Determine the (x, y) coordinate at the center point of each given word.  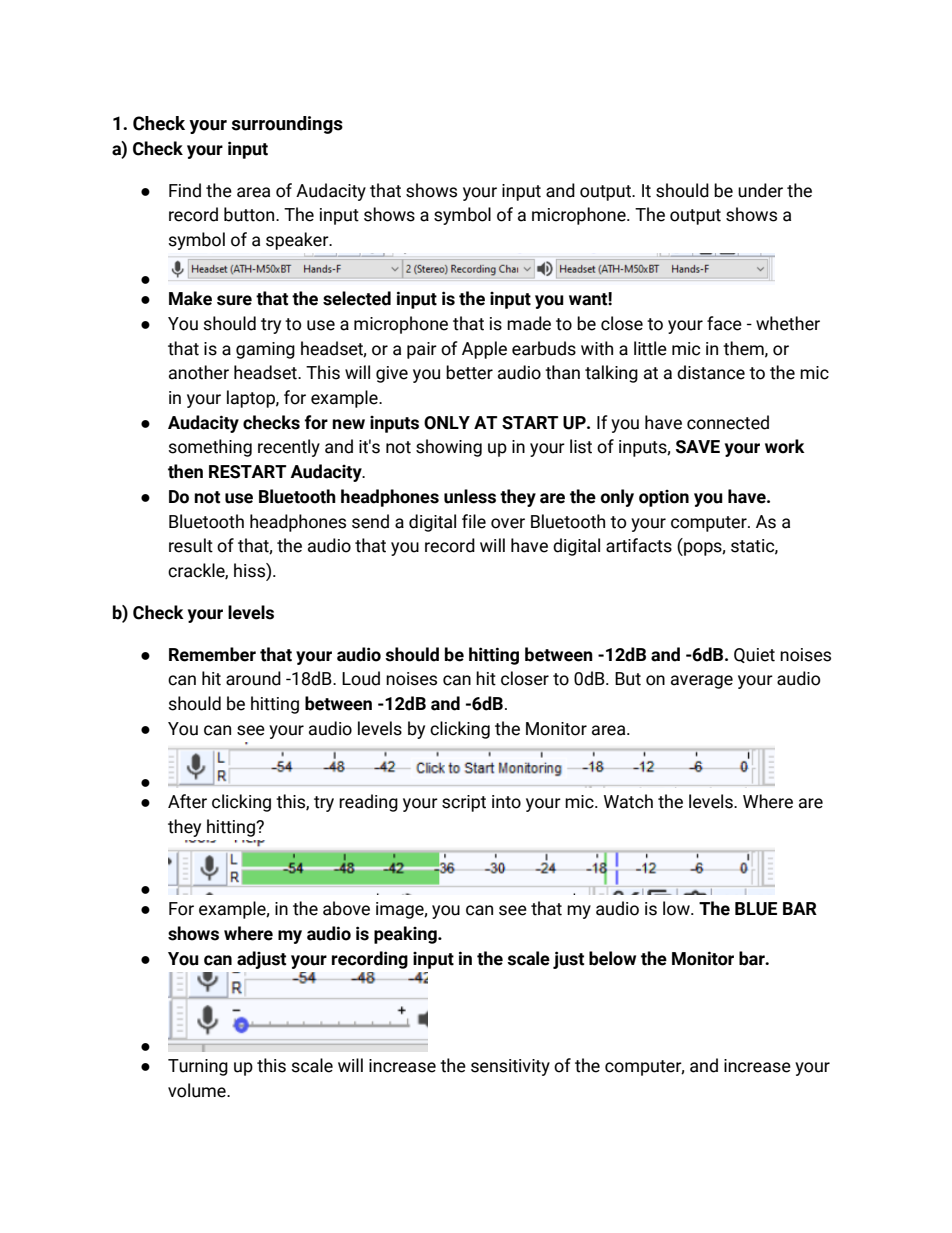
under (760, 190)
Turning (198, 1067)
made (529, 323)
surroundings (287, 125)
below (612, 958)
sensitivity (510, 1067)
